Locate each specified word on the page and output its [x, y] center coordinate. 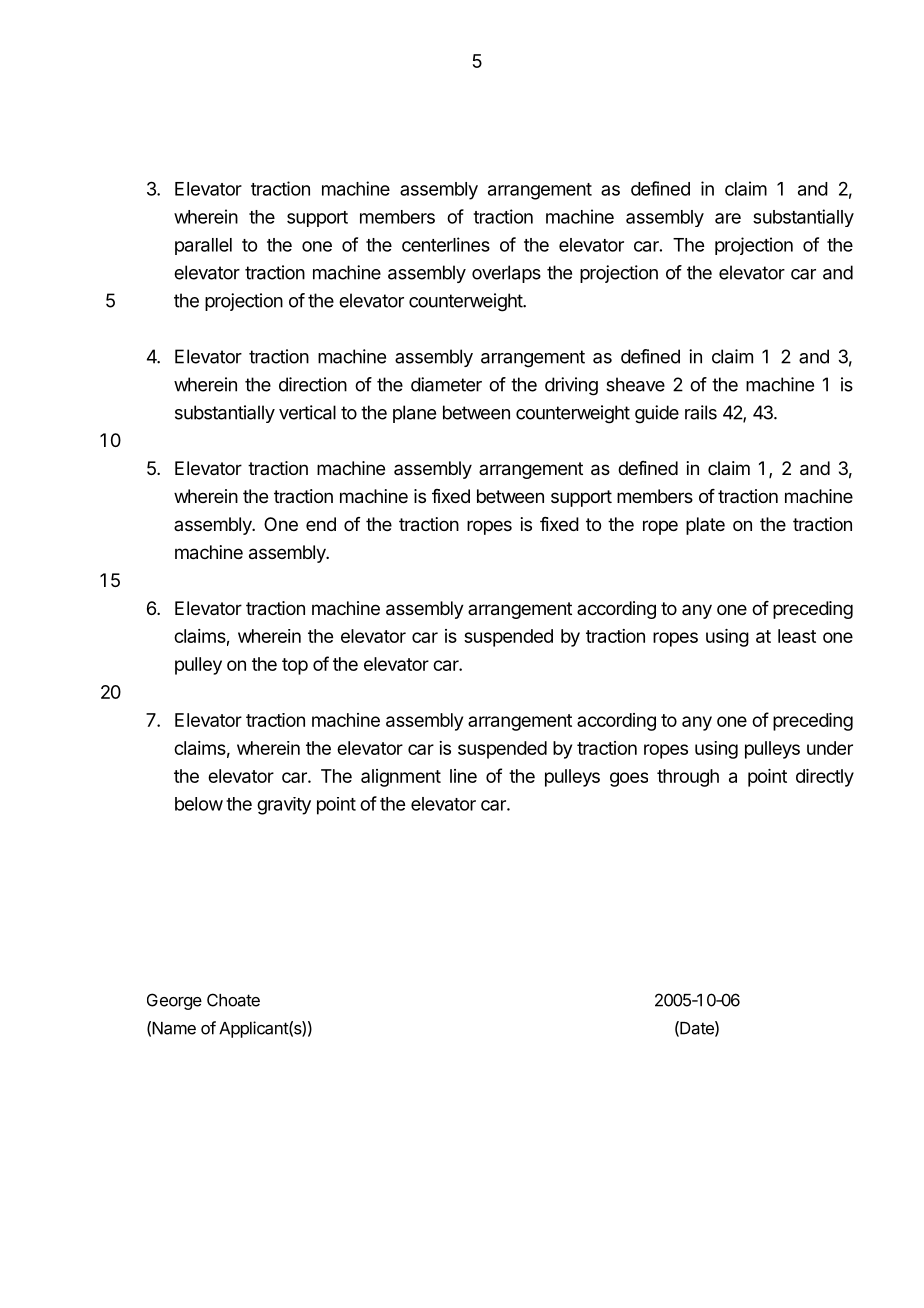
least [797, 636]
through [688, 778]
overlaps [506, 274]
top [295, 666]
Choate [233, 1000]
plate [705, 526]
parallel [203, 246]
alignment [401, 778]
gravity [284, 806]
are [728, 218]
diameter [446, 384]
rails [701, 412]
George [174, 1001]
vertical [307, 412]
